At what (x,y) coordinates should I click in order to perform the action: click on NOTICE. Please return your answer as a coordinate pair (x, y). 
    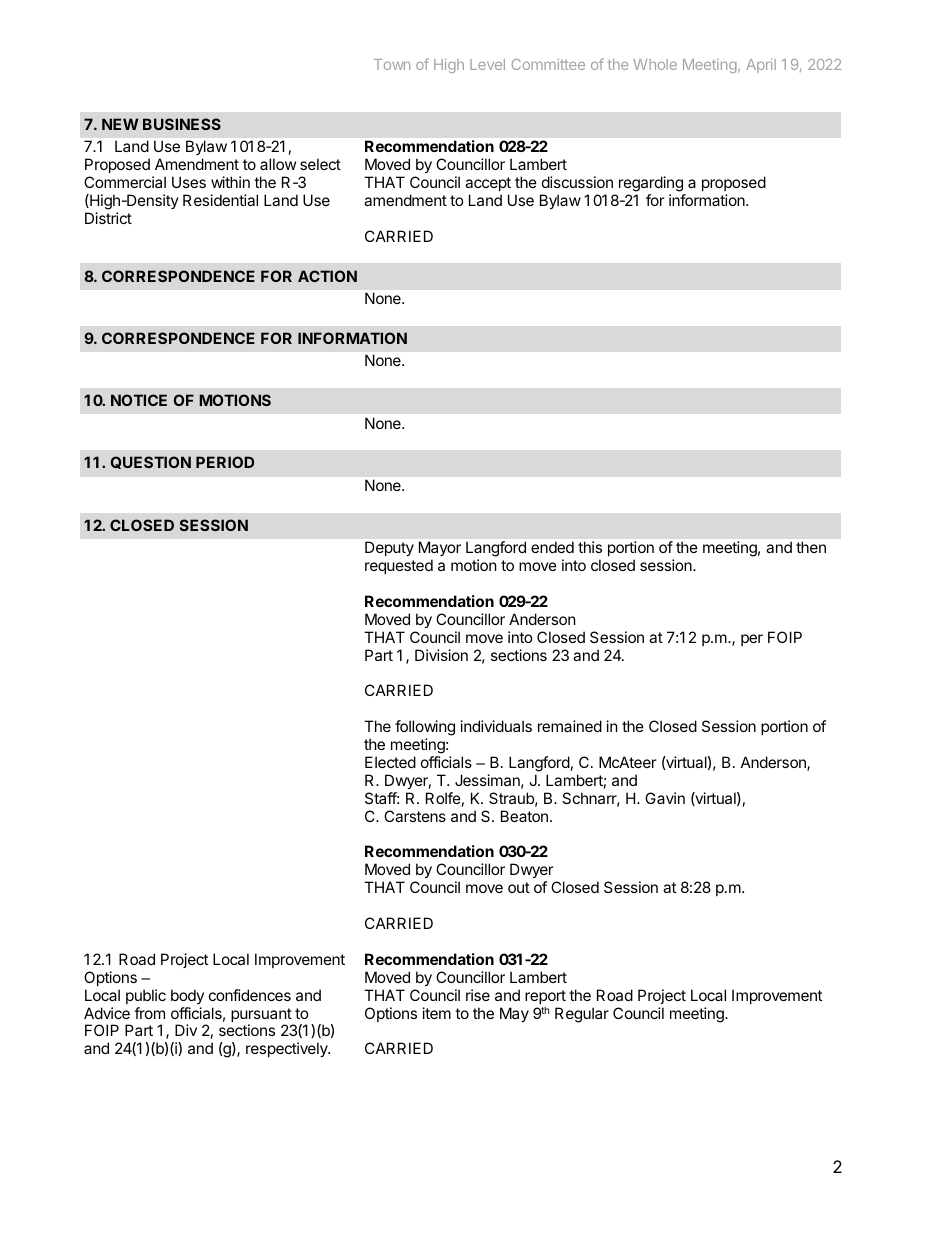
    Looking at the image, I should click on (139, 400).
